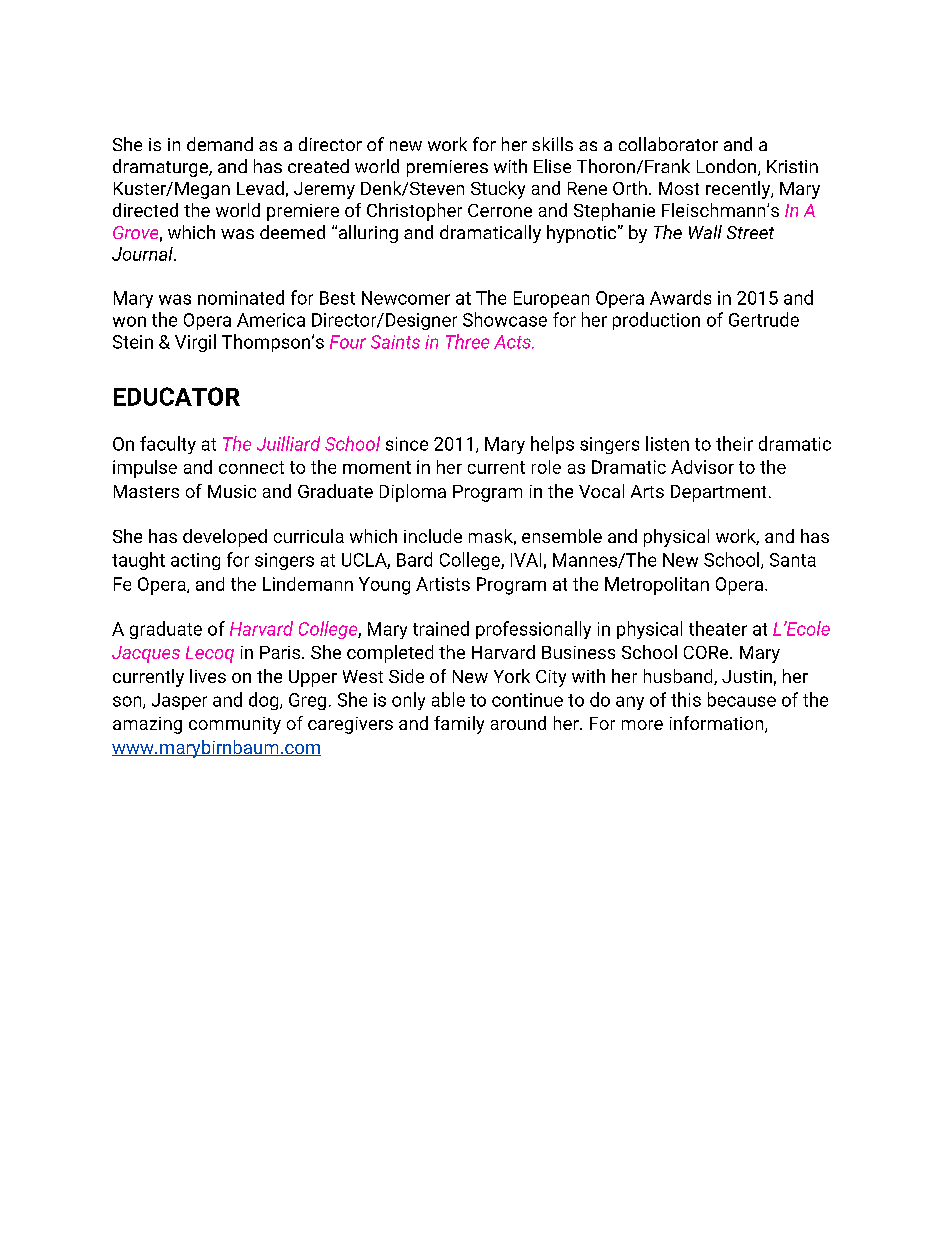  Describe the element at coordinates (168, 445) in the page. I see `faculty` at that location.
